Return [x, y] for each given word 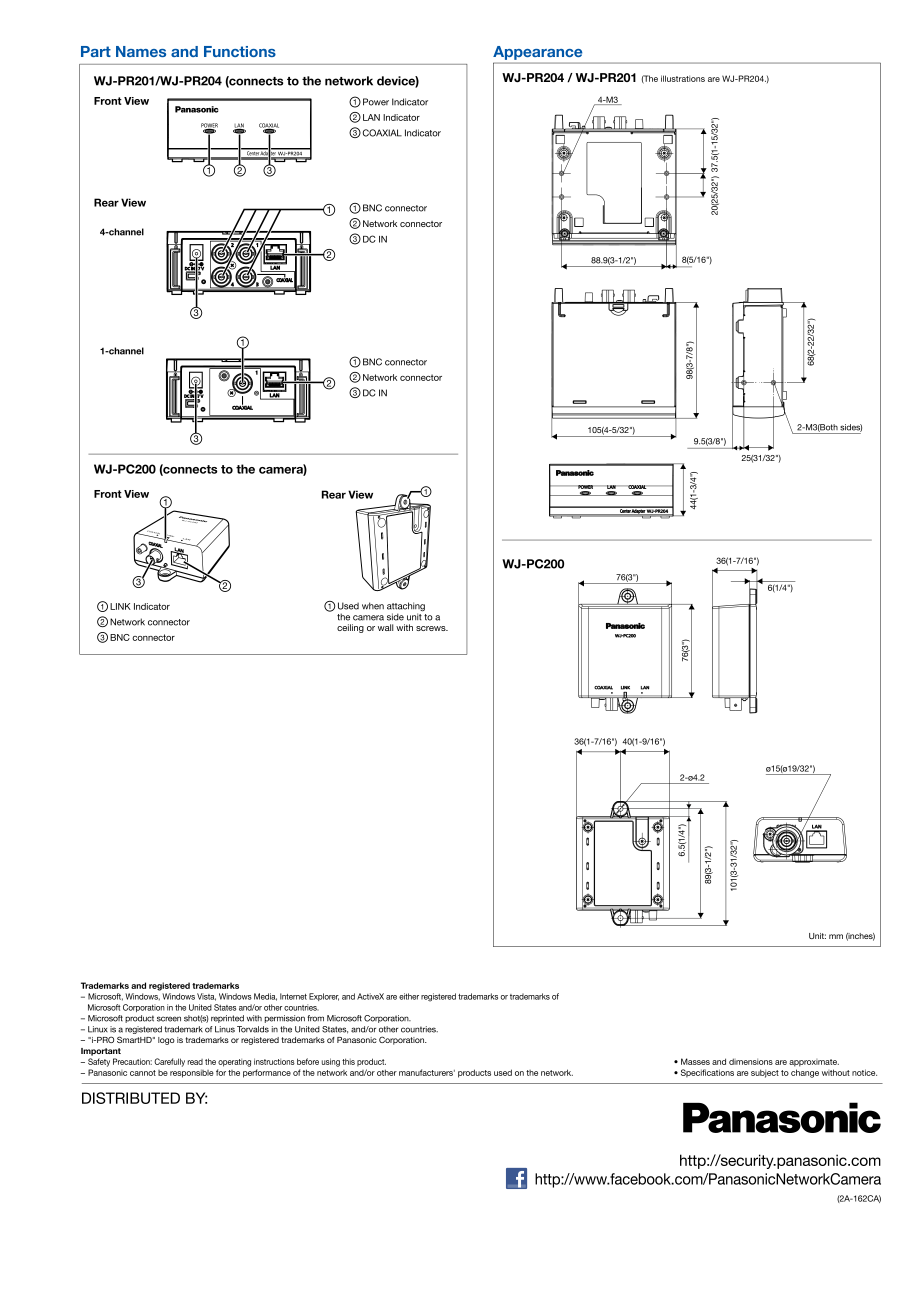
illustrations [683, 78]
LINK [120, 606]
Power [376, 102]
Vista [206, 997]
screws [432, 628]
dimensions [751, 1061]
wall [386, 627]
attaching [406, 608]
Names [141, 51]
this [348, 1061]
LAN [371, 117]
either [409, 996]
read [195, 1062]
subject [765, 1073]
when [373, 606]
